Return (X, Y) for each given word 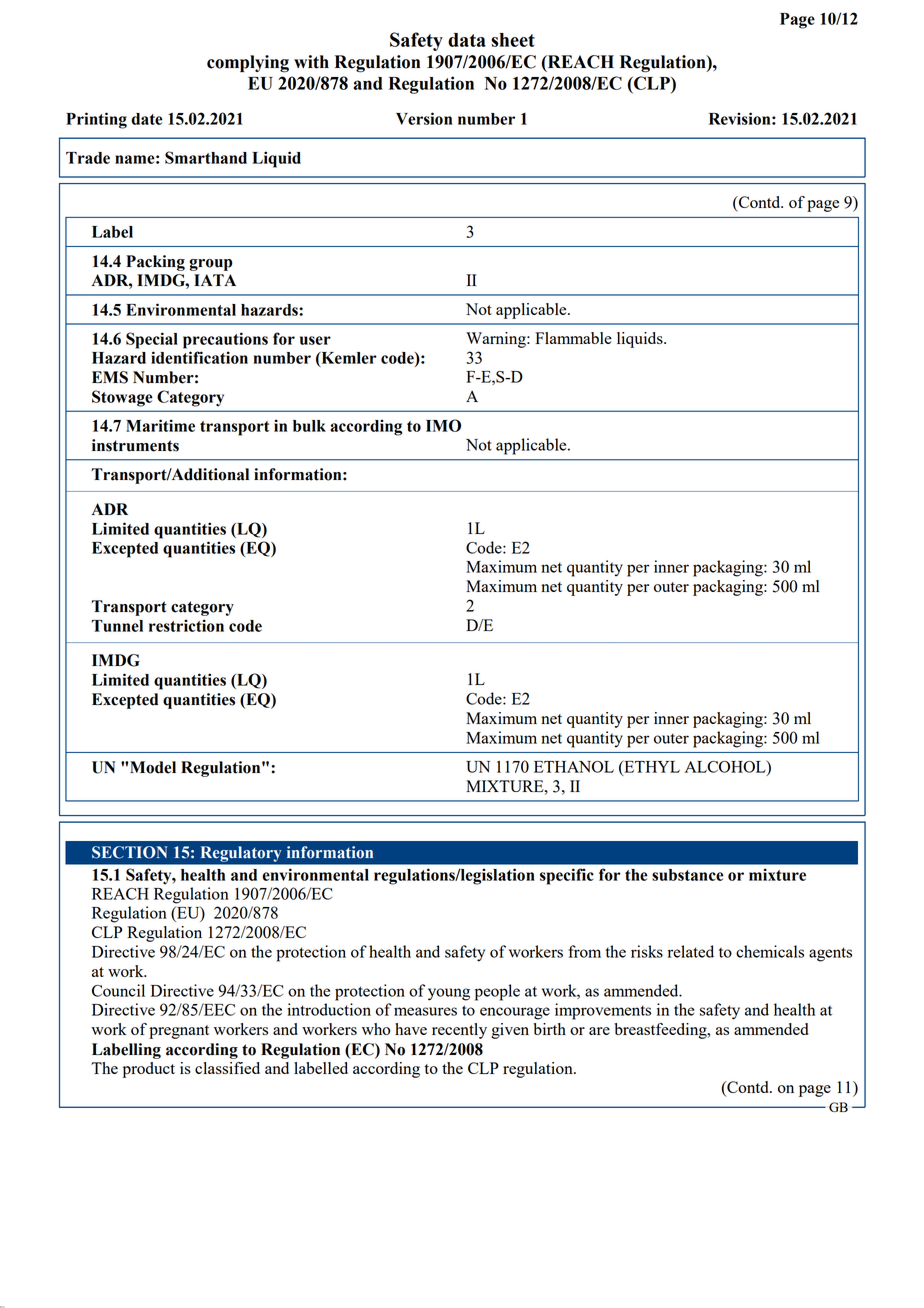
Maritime (160, 425)
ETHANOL (574, 767)
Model (153, 767)
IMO (443, 425)
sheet (513, 40)
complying (248, 64)
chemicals (770, 951)
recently (459, 1031)
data (467, 40)
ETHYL (651, 767)
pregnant (179, 1032)
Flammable (573, 338)
